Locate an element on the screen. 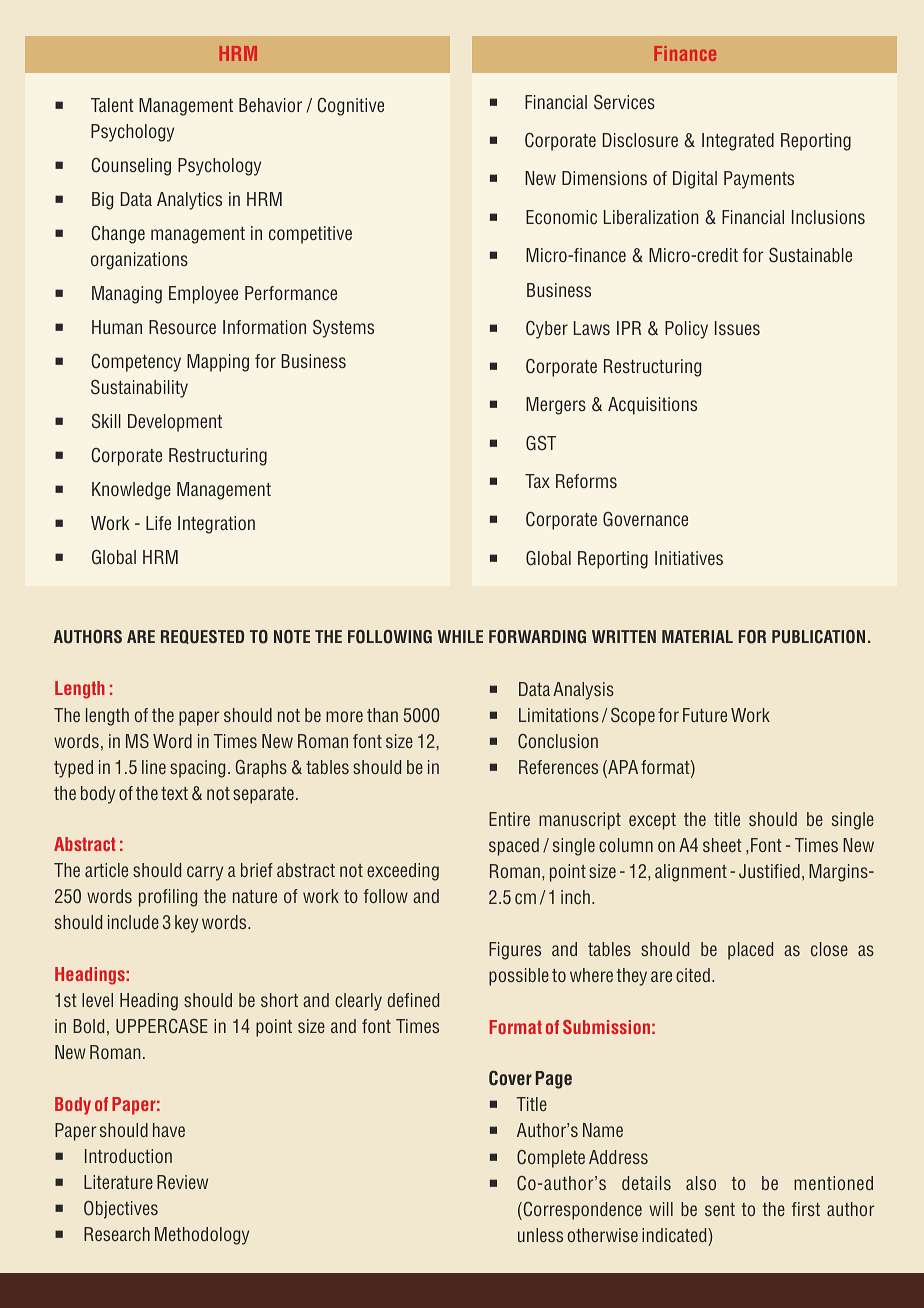 This screenshot has height=1308, width=924. REQUESTED is located at coordinates (202, 637).
